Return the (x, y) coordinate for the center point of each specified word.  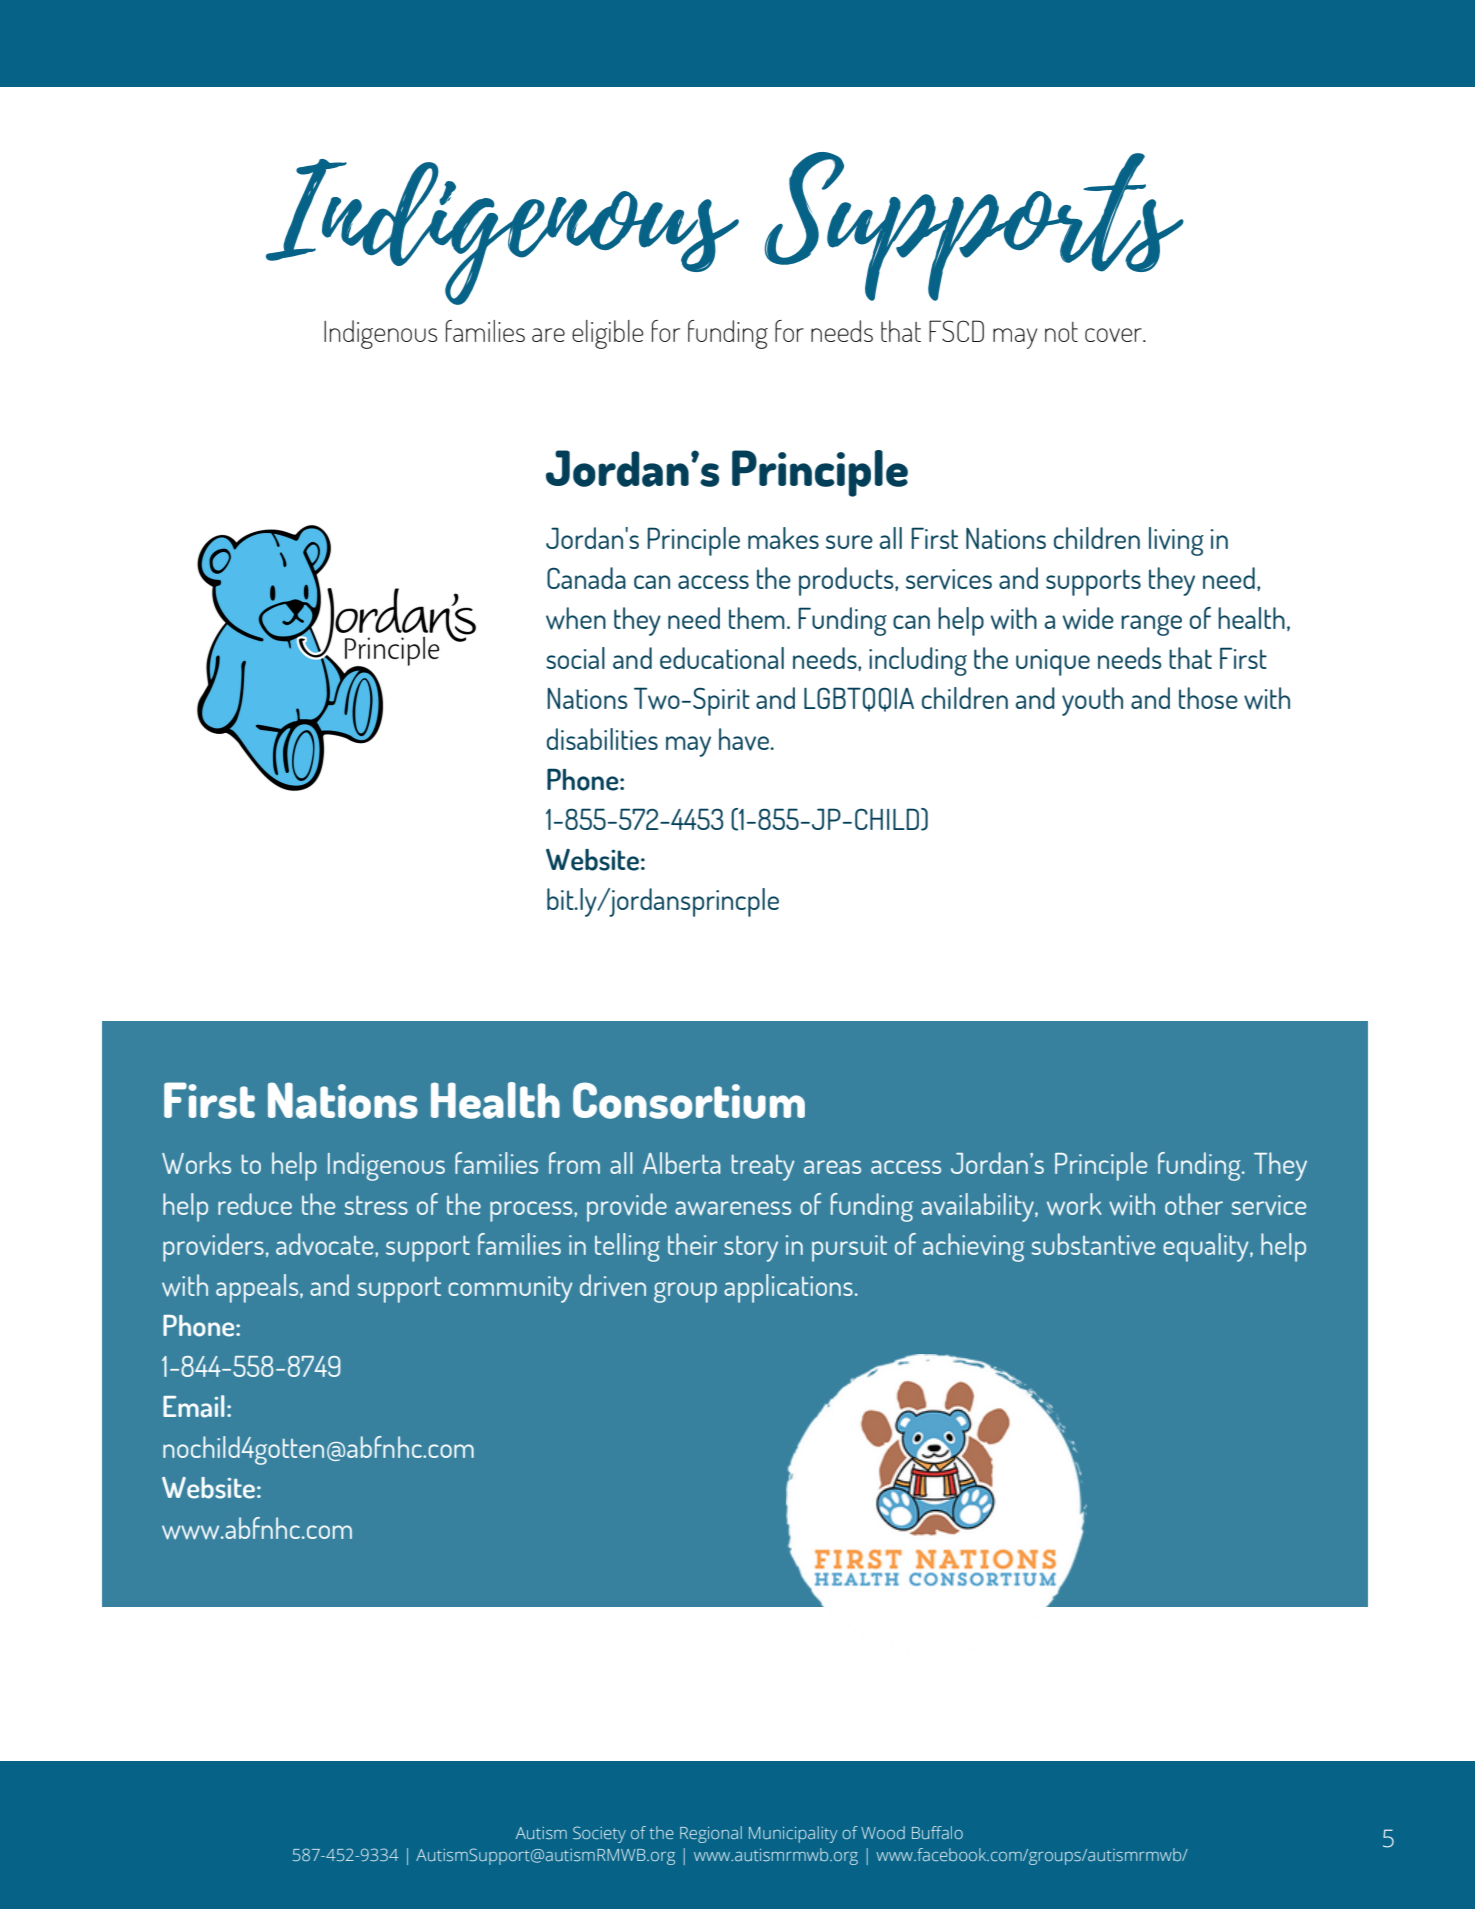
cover (1114, 335)
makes (783, 538)
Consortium (689, 1100)
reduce (255, 1204)
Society (599, 1834)
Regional (711, 1834)
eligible (607, 334)
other (1194, 1204)
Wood (883, 1832)
